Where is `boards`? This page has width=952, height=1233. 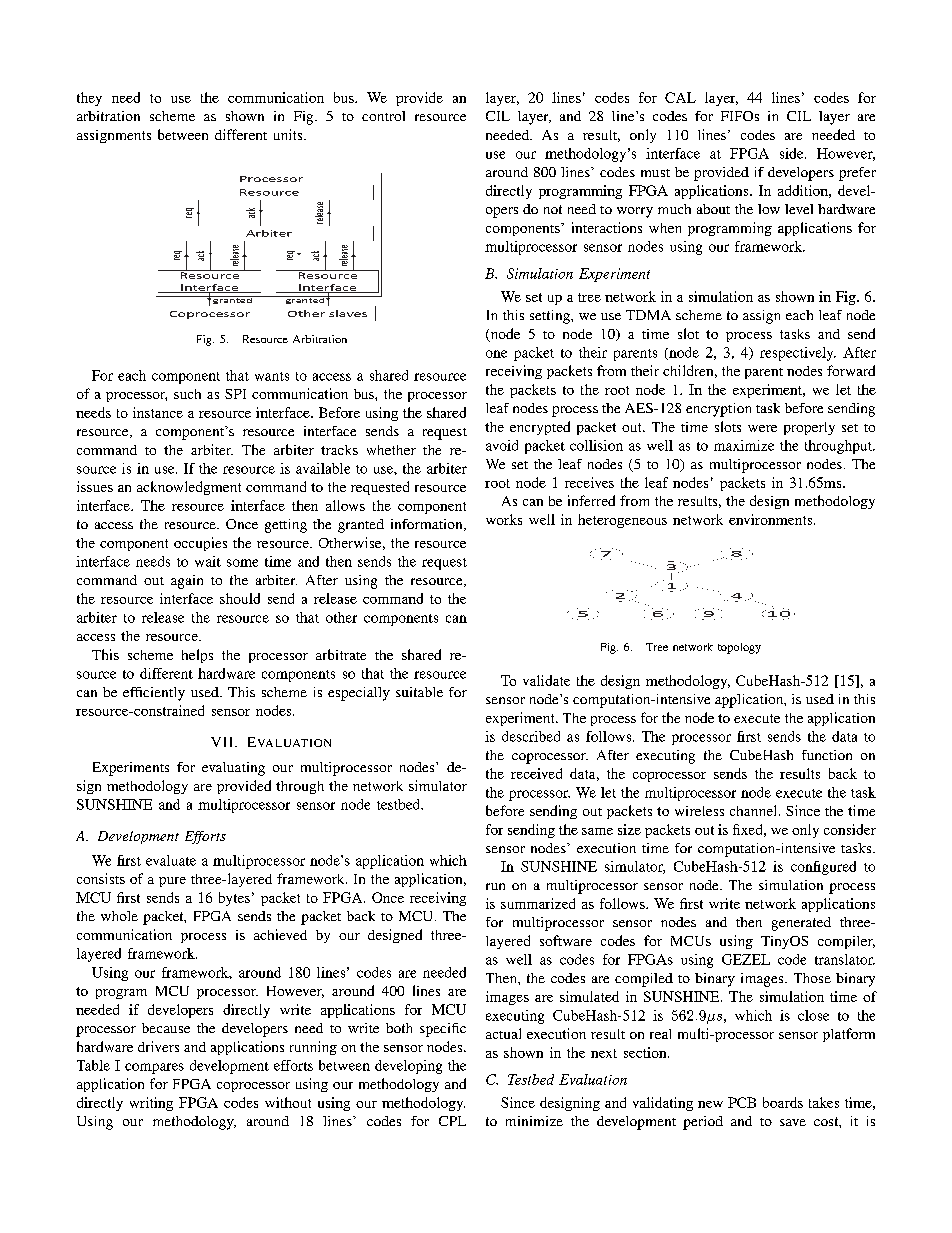 boards is located at coordinates (783, 1102).
